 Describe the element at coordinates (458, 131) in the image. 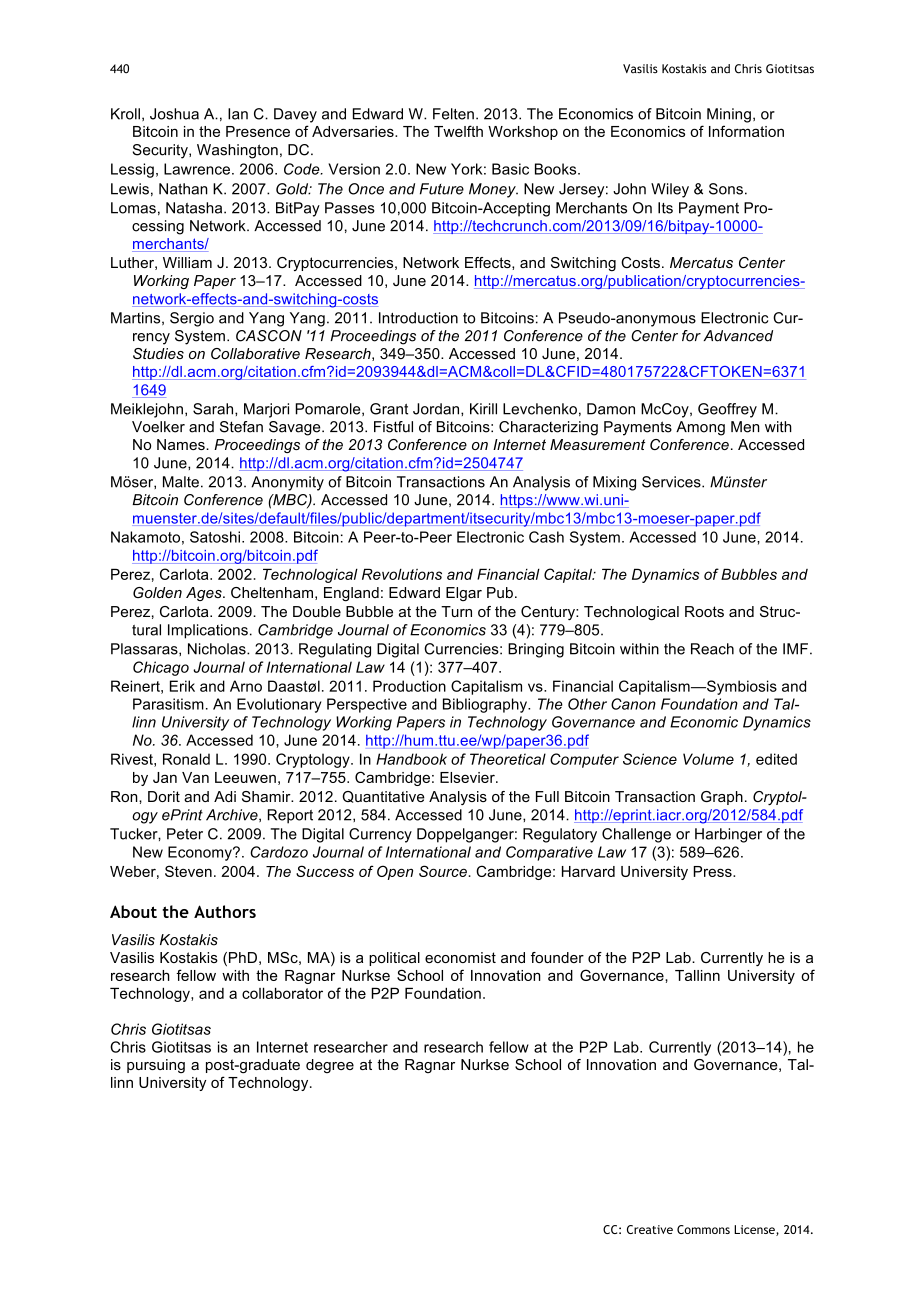

I see `Twelfth` at that location.
